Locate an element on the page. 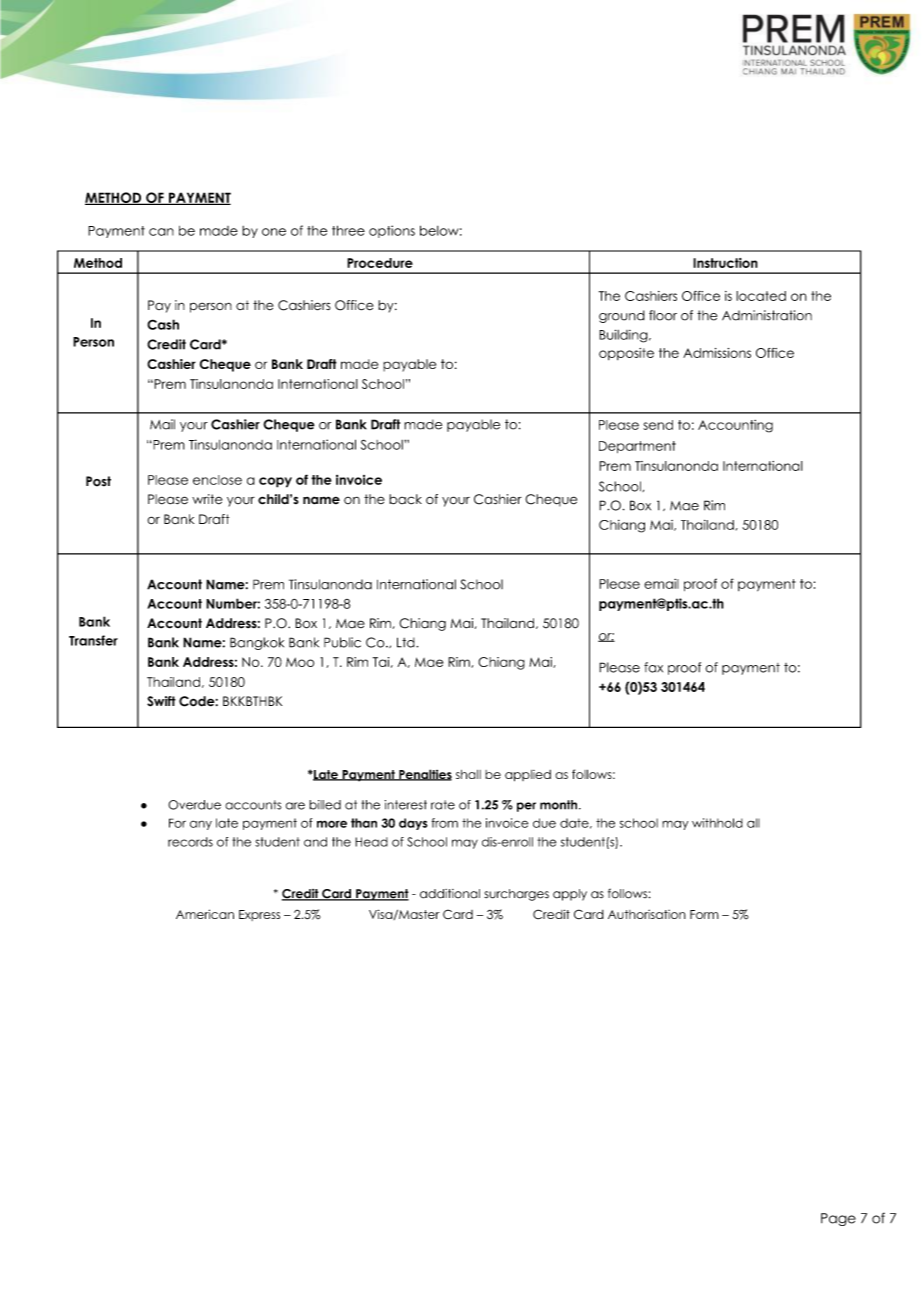 The width and height of the image is (924, 1308). additional is located at coordinates (450, 894).
